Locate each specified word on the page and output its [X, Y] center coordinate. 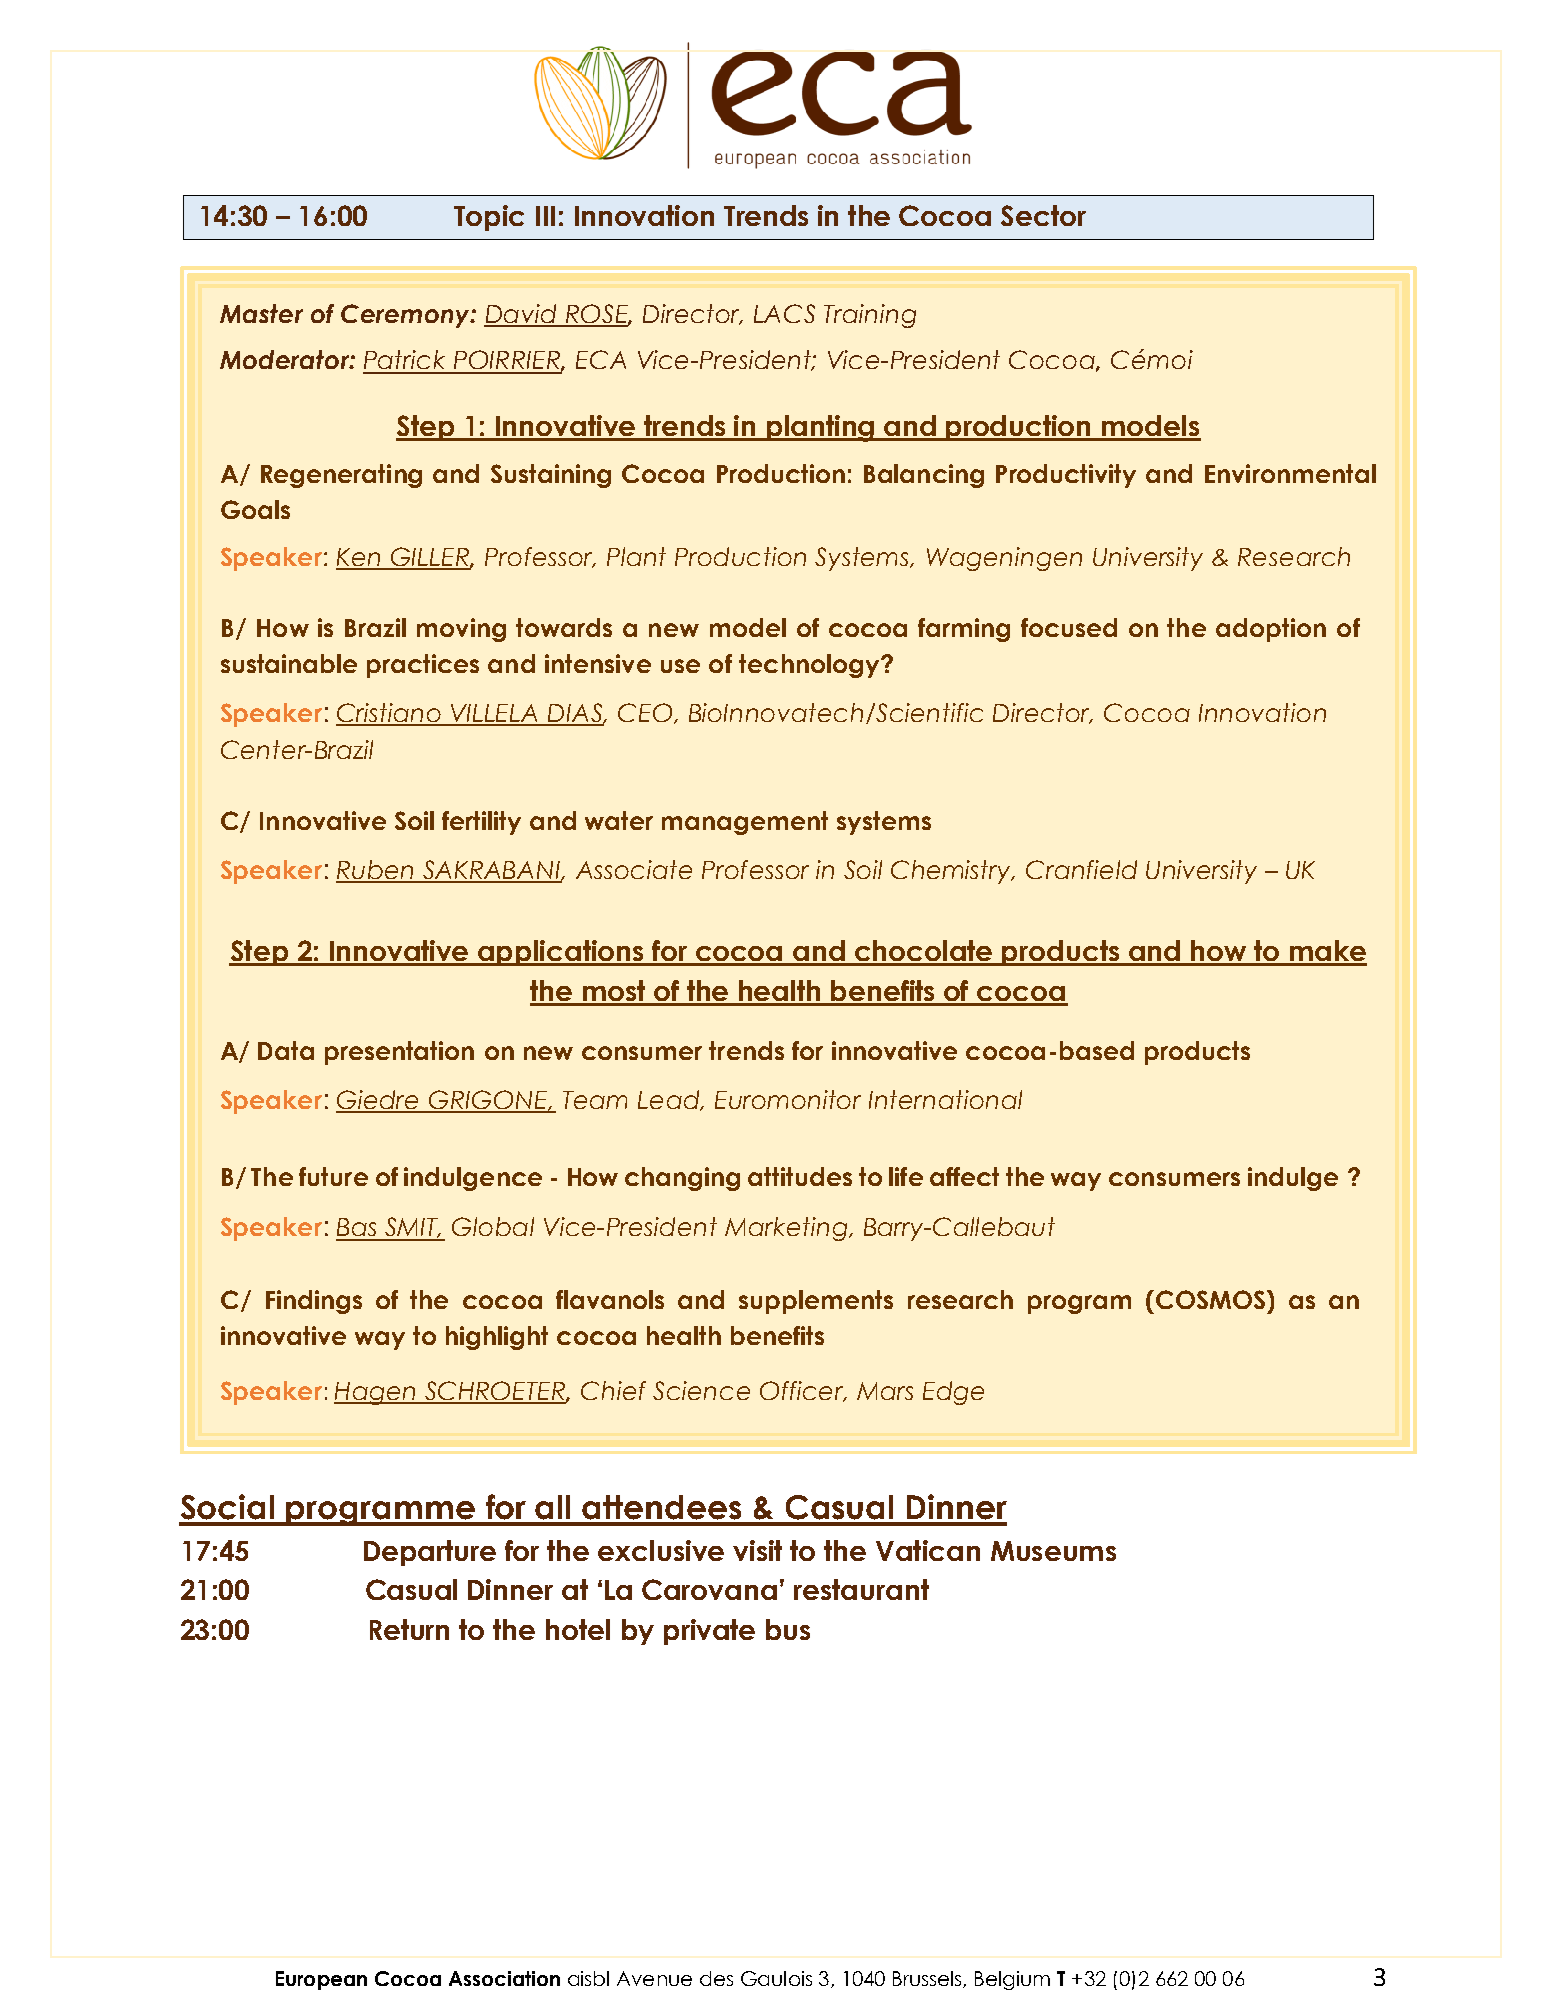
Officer [803, 1391]
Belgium [1012, 1980]
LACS [784, 313]
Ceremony [406, 316]
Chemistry [952, 872]
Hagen [376, 1393]
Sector [1043, 215]
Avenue [654, 1978]
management [745, 823]
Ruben [376, 871]
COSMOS [1212, 1299]
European [321, 1980]
